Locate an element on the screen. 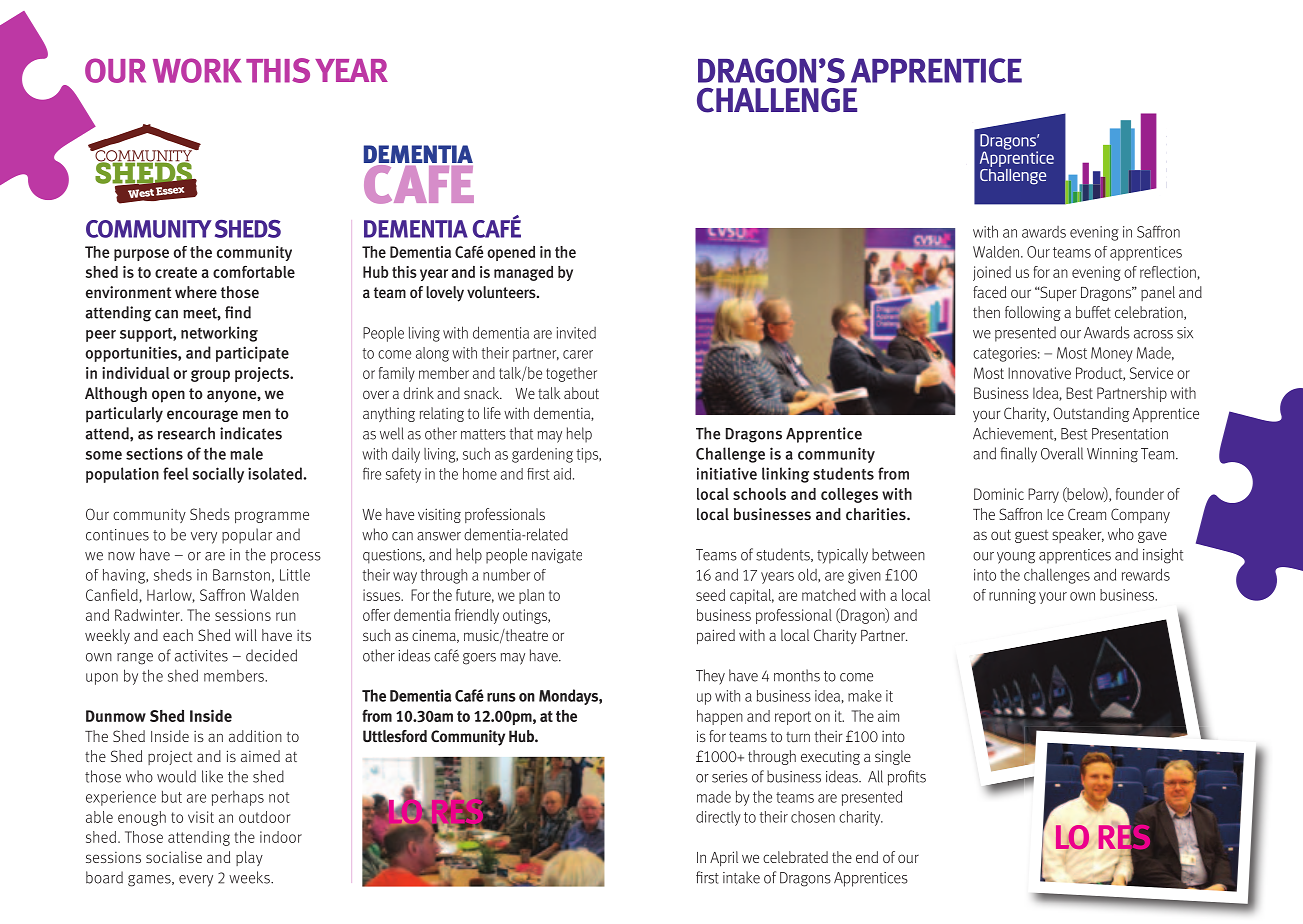 This screenshot has height=924, width=1303. April is located at coordinates (724, 859).
